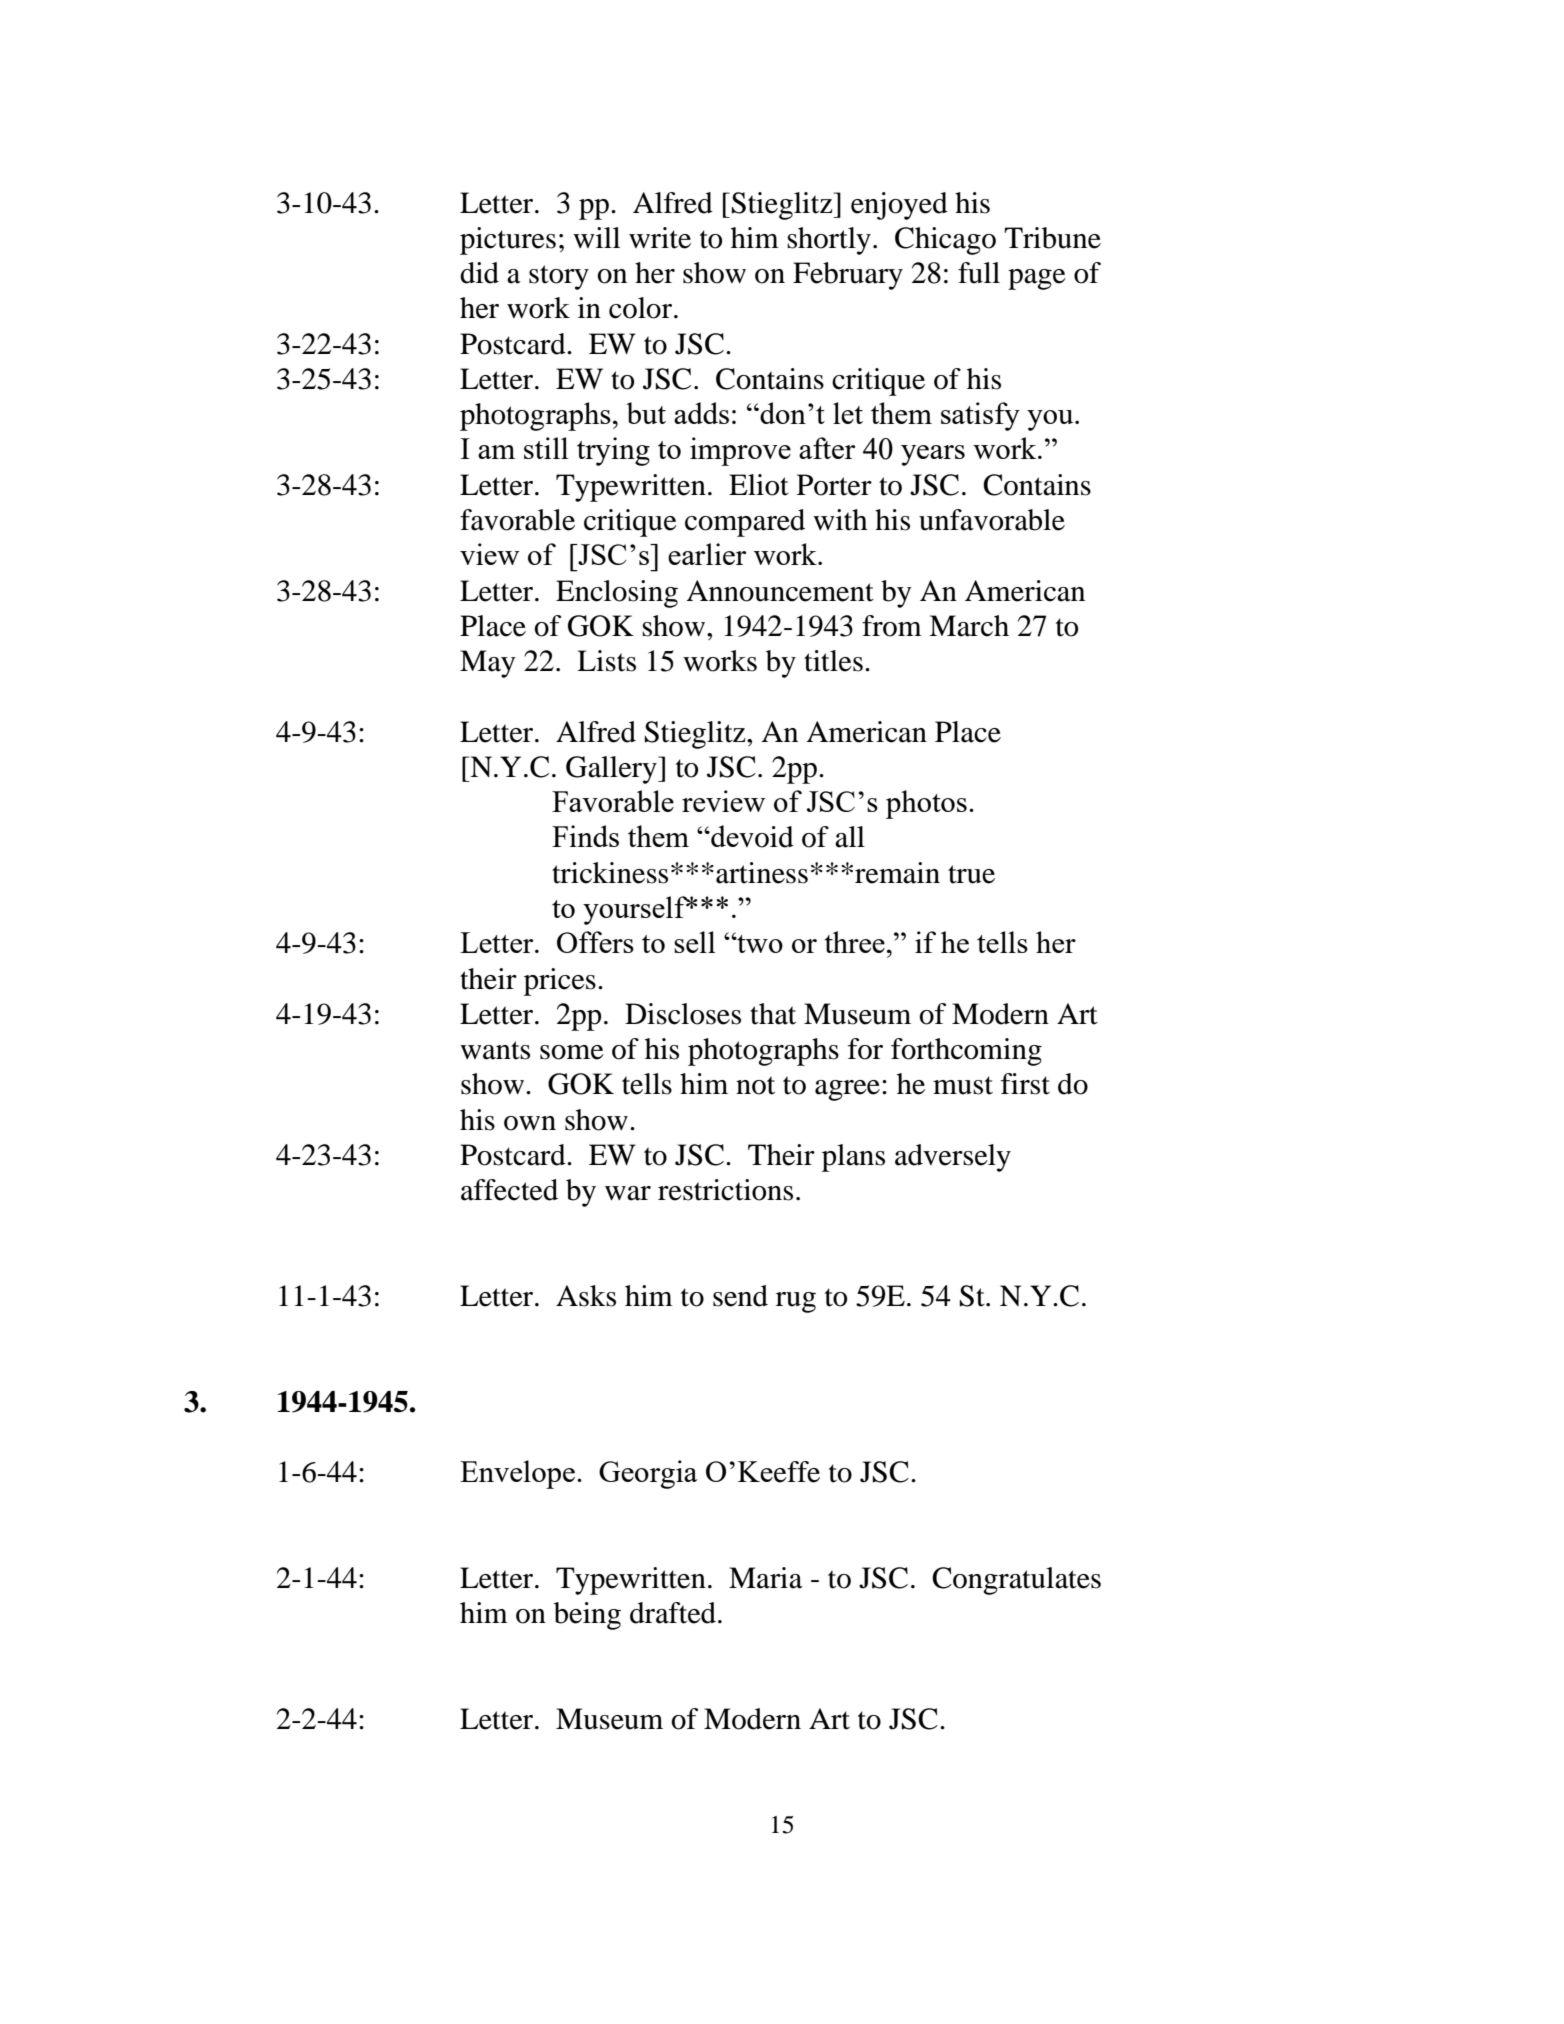 The height and width of the document is (2024, 1564). What do you see at coordinates (740, 1296) in the document?
I see `send` at bounding box center [740, 1296].
